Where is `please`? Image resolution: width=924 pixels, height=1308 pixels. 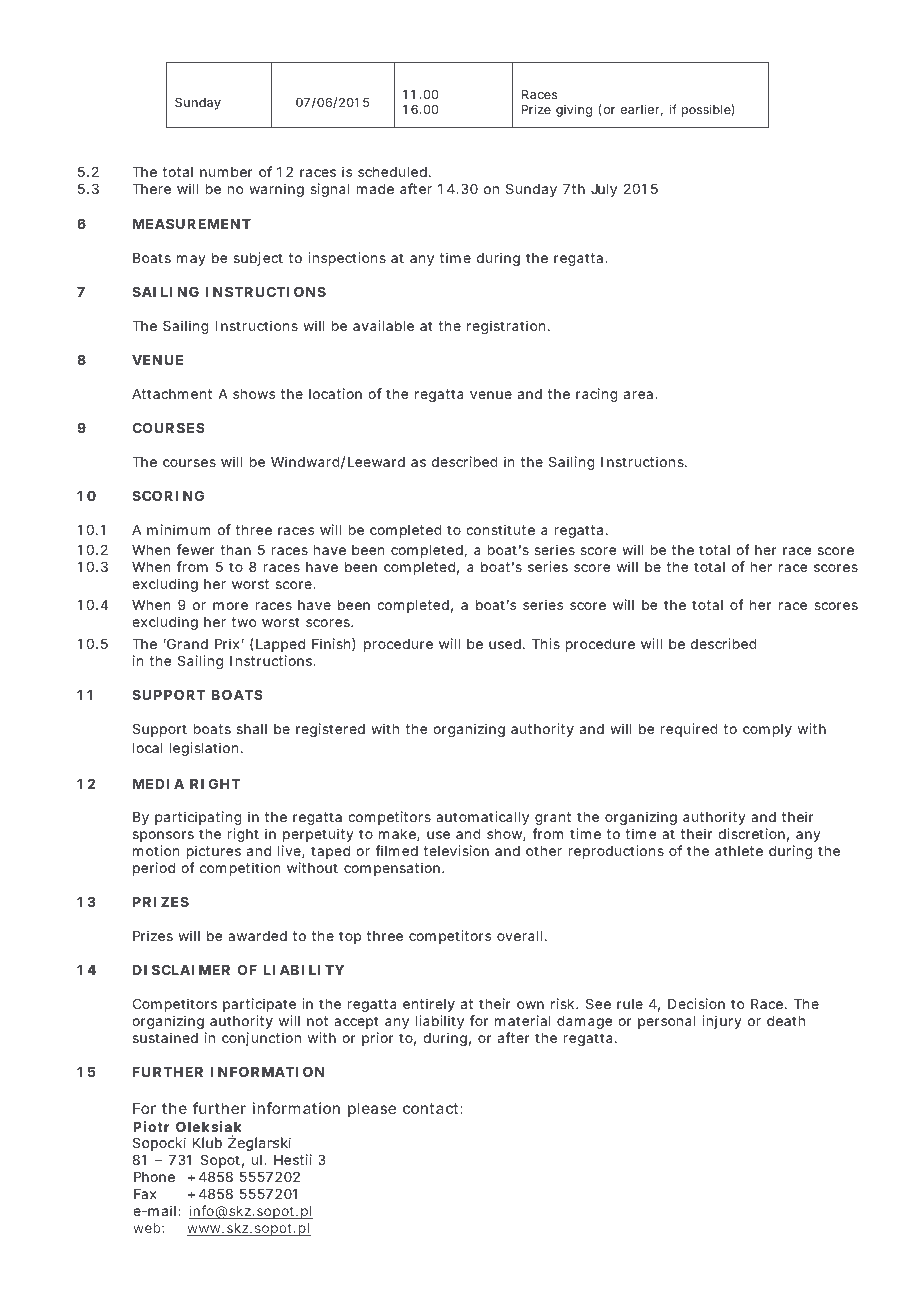 please is located at coordinates (372, 1109).
